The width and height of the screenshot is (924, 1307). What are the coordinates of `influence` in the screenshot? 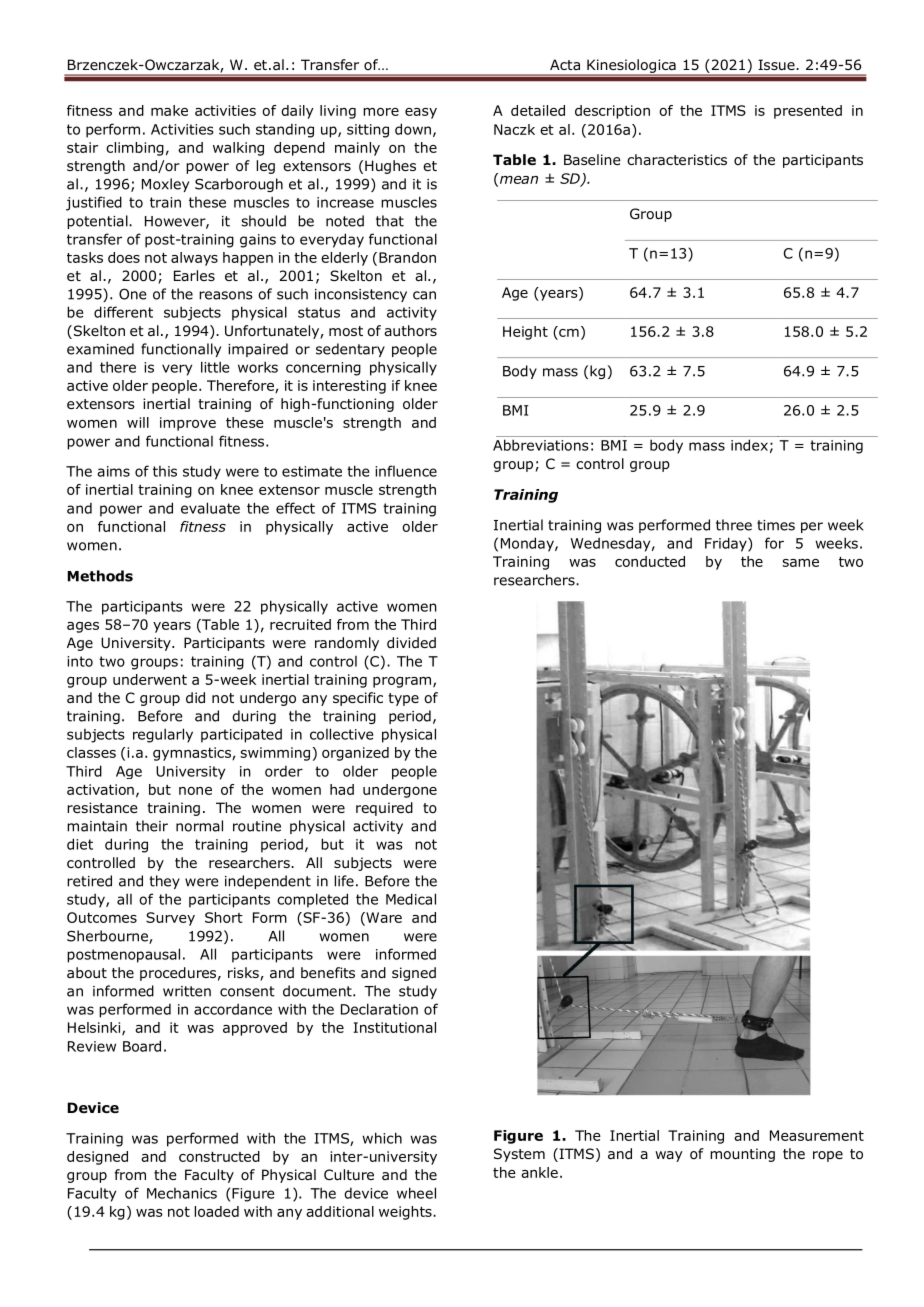 It's located at (406, 471).
